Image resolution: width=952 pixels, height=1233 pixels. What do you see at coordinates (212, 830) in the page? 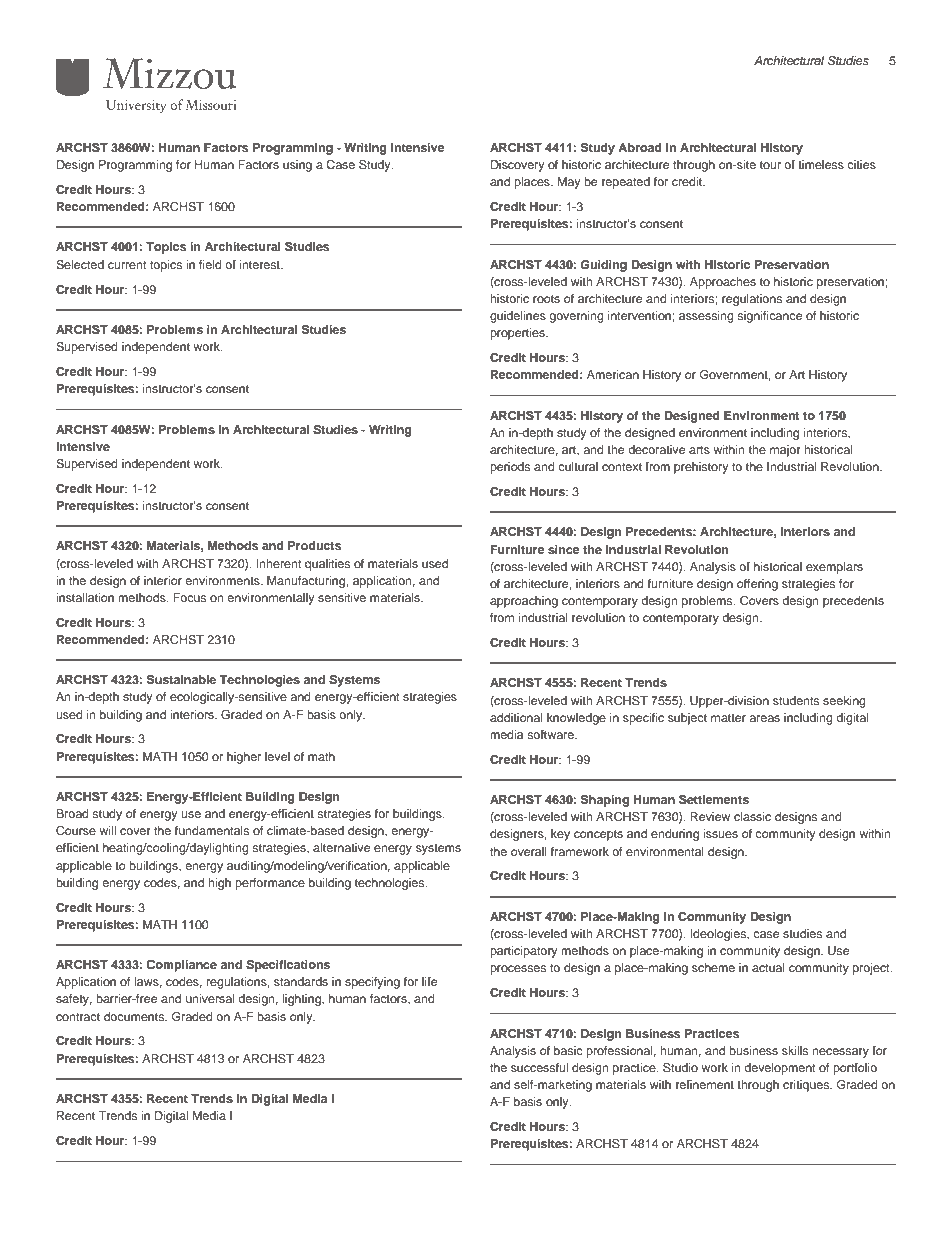
I see `fundamentals` at bounding box center [212, 830].
